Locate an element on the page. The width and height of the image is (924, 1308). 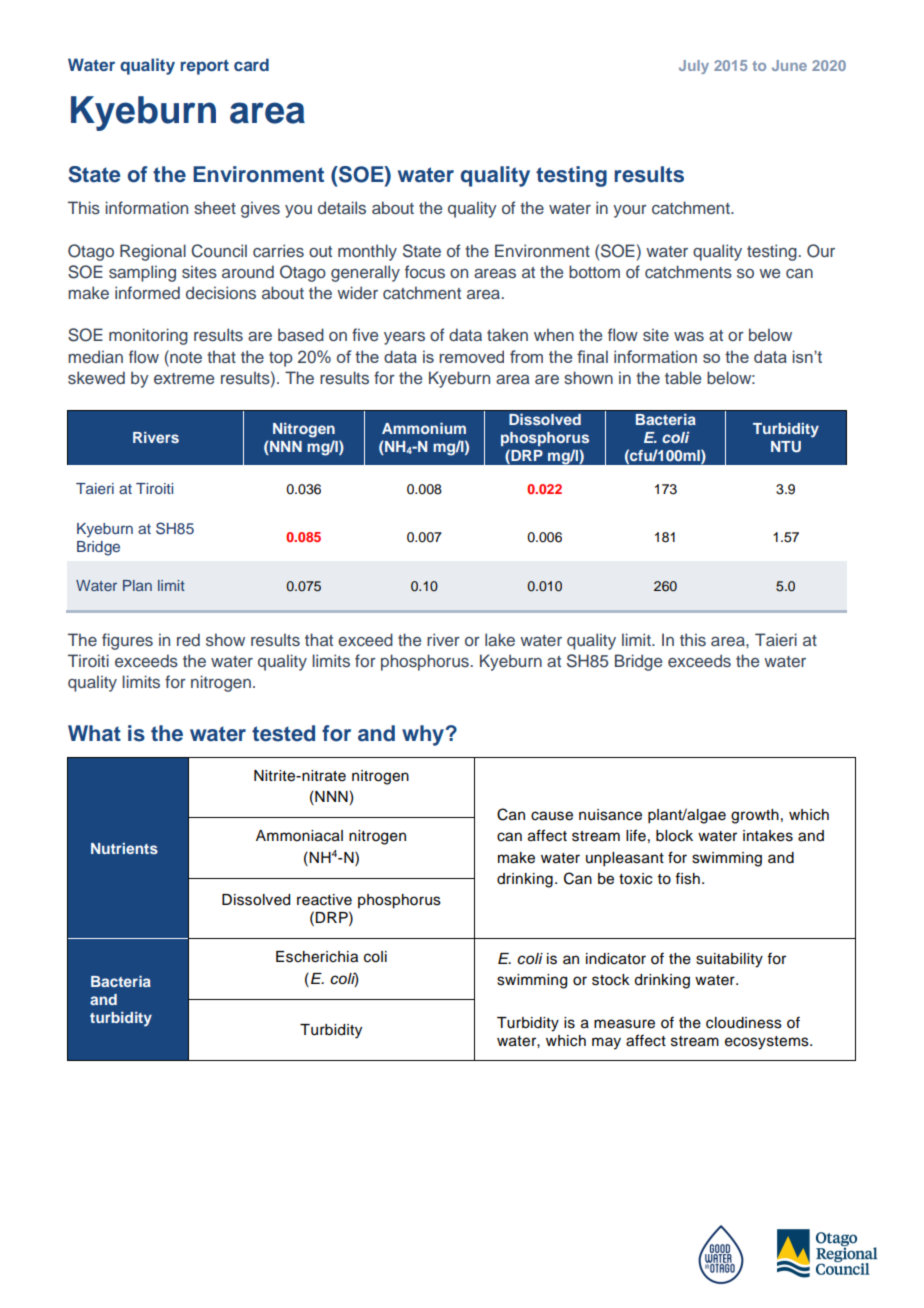
growth is located at coordinates (755, 816).
